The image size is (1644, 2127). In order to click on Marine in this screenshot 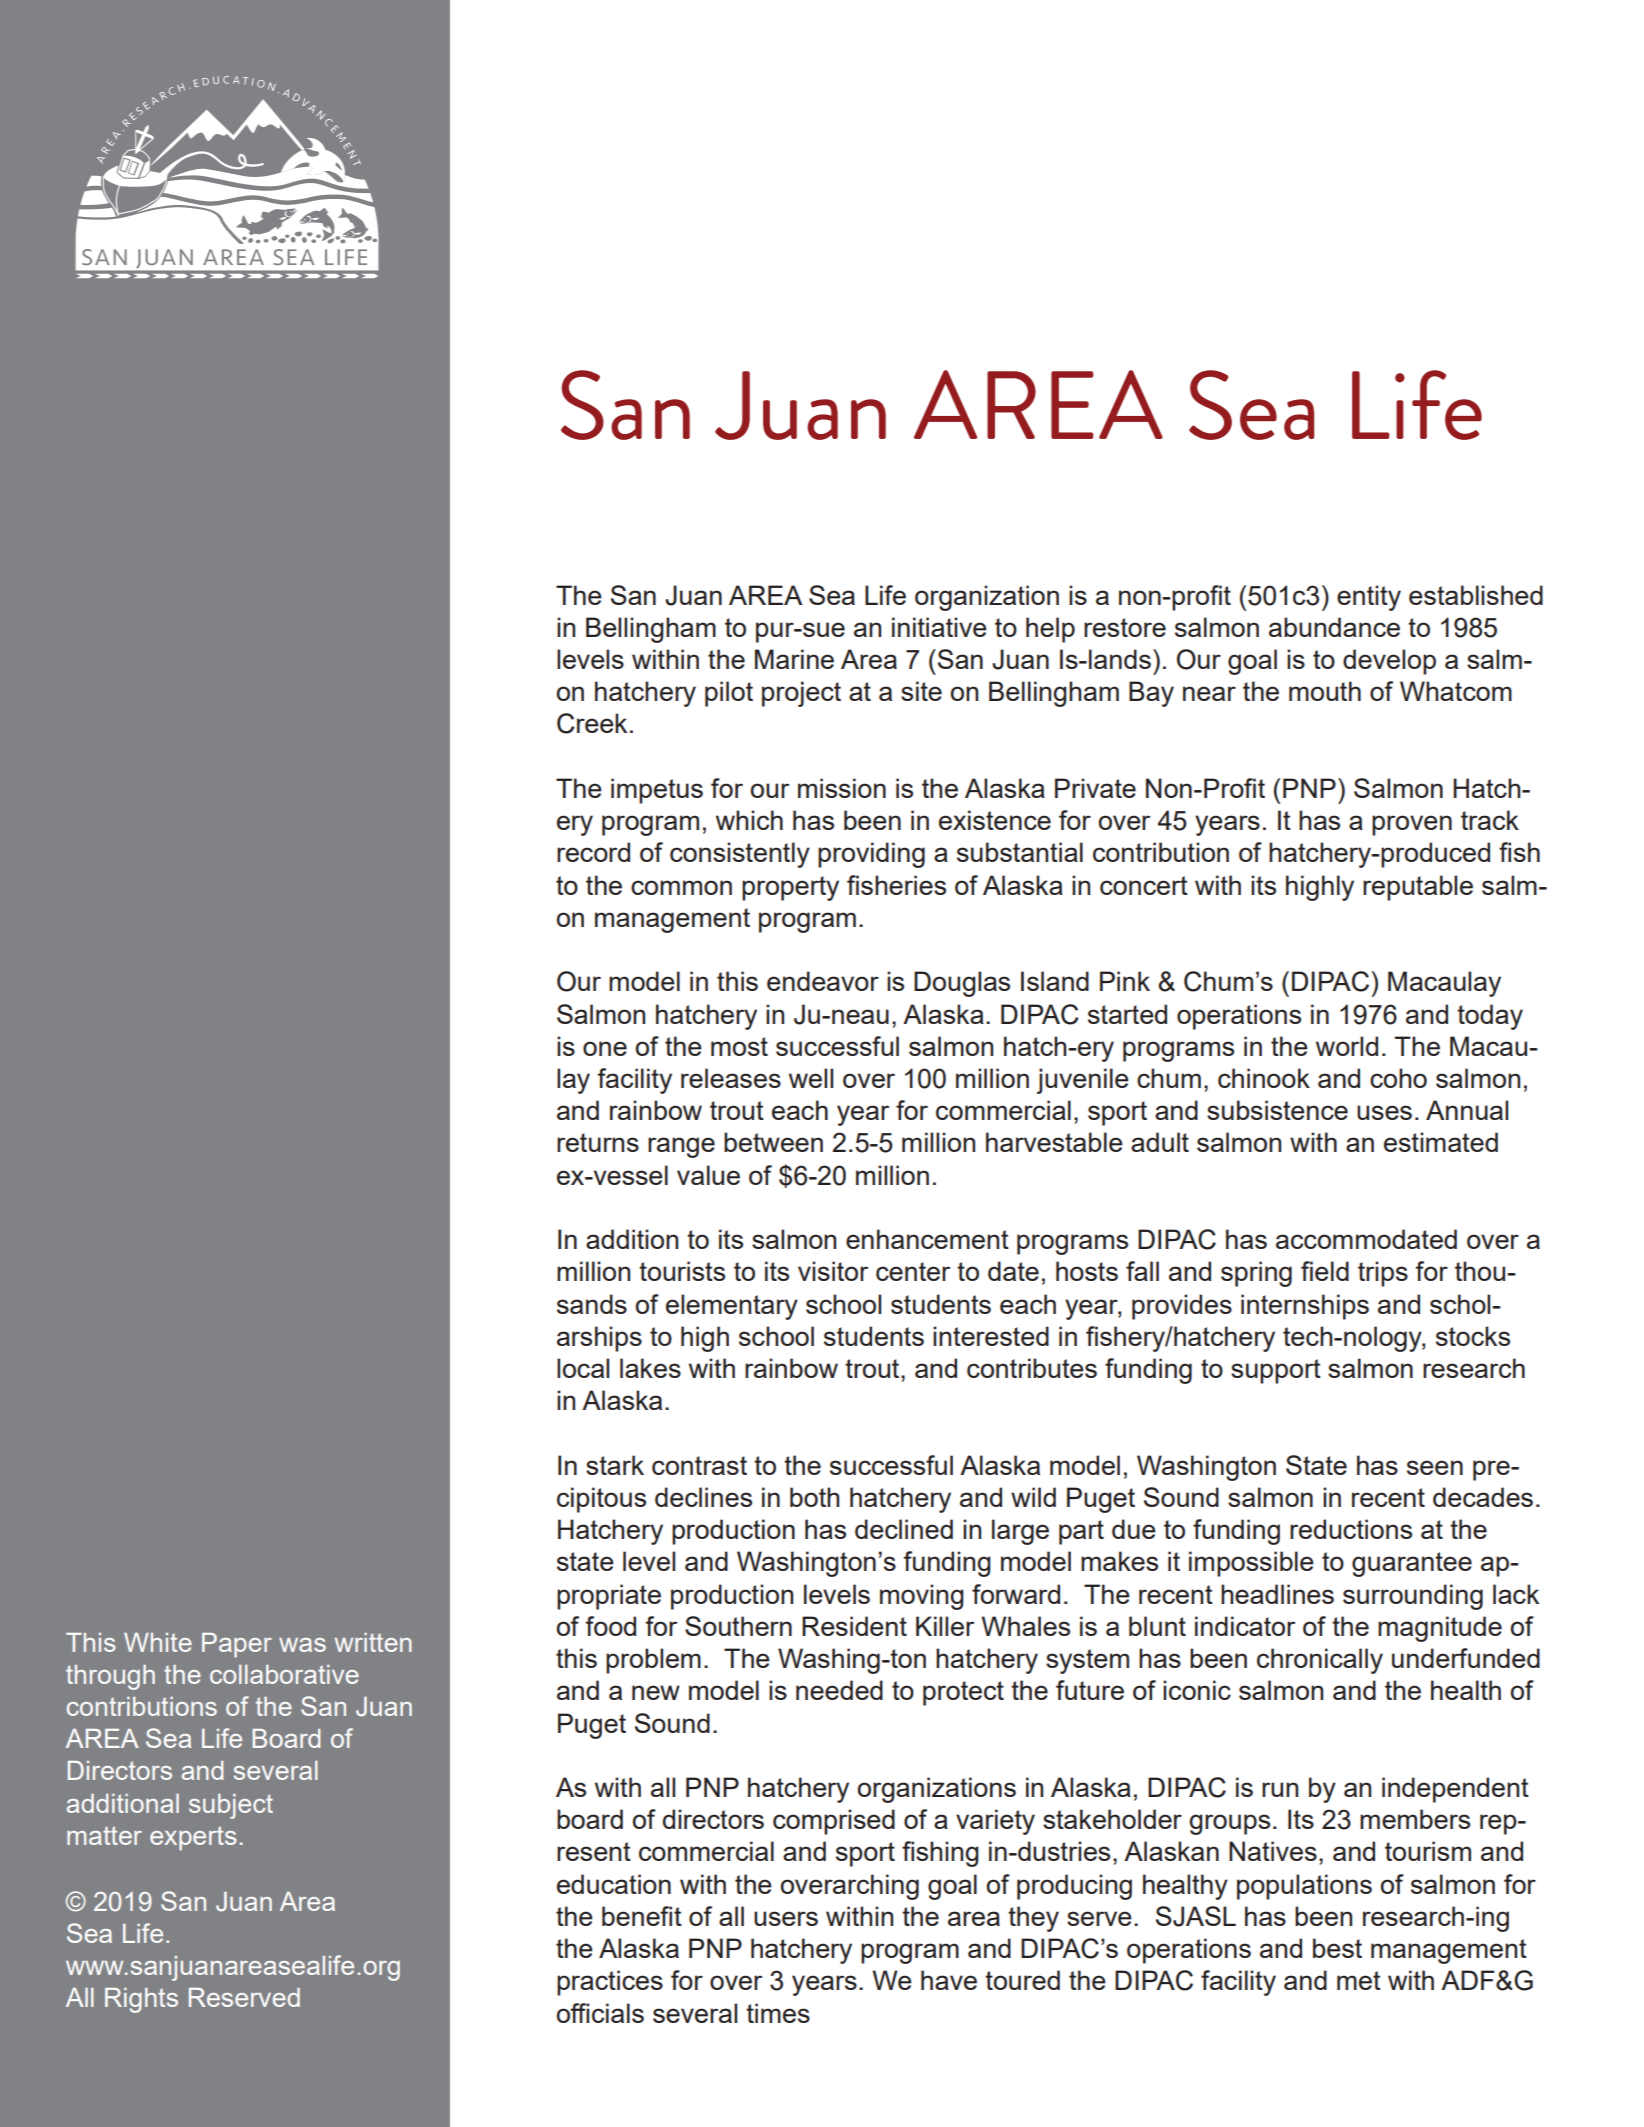, I will do `click(794, 659)`.
